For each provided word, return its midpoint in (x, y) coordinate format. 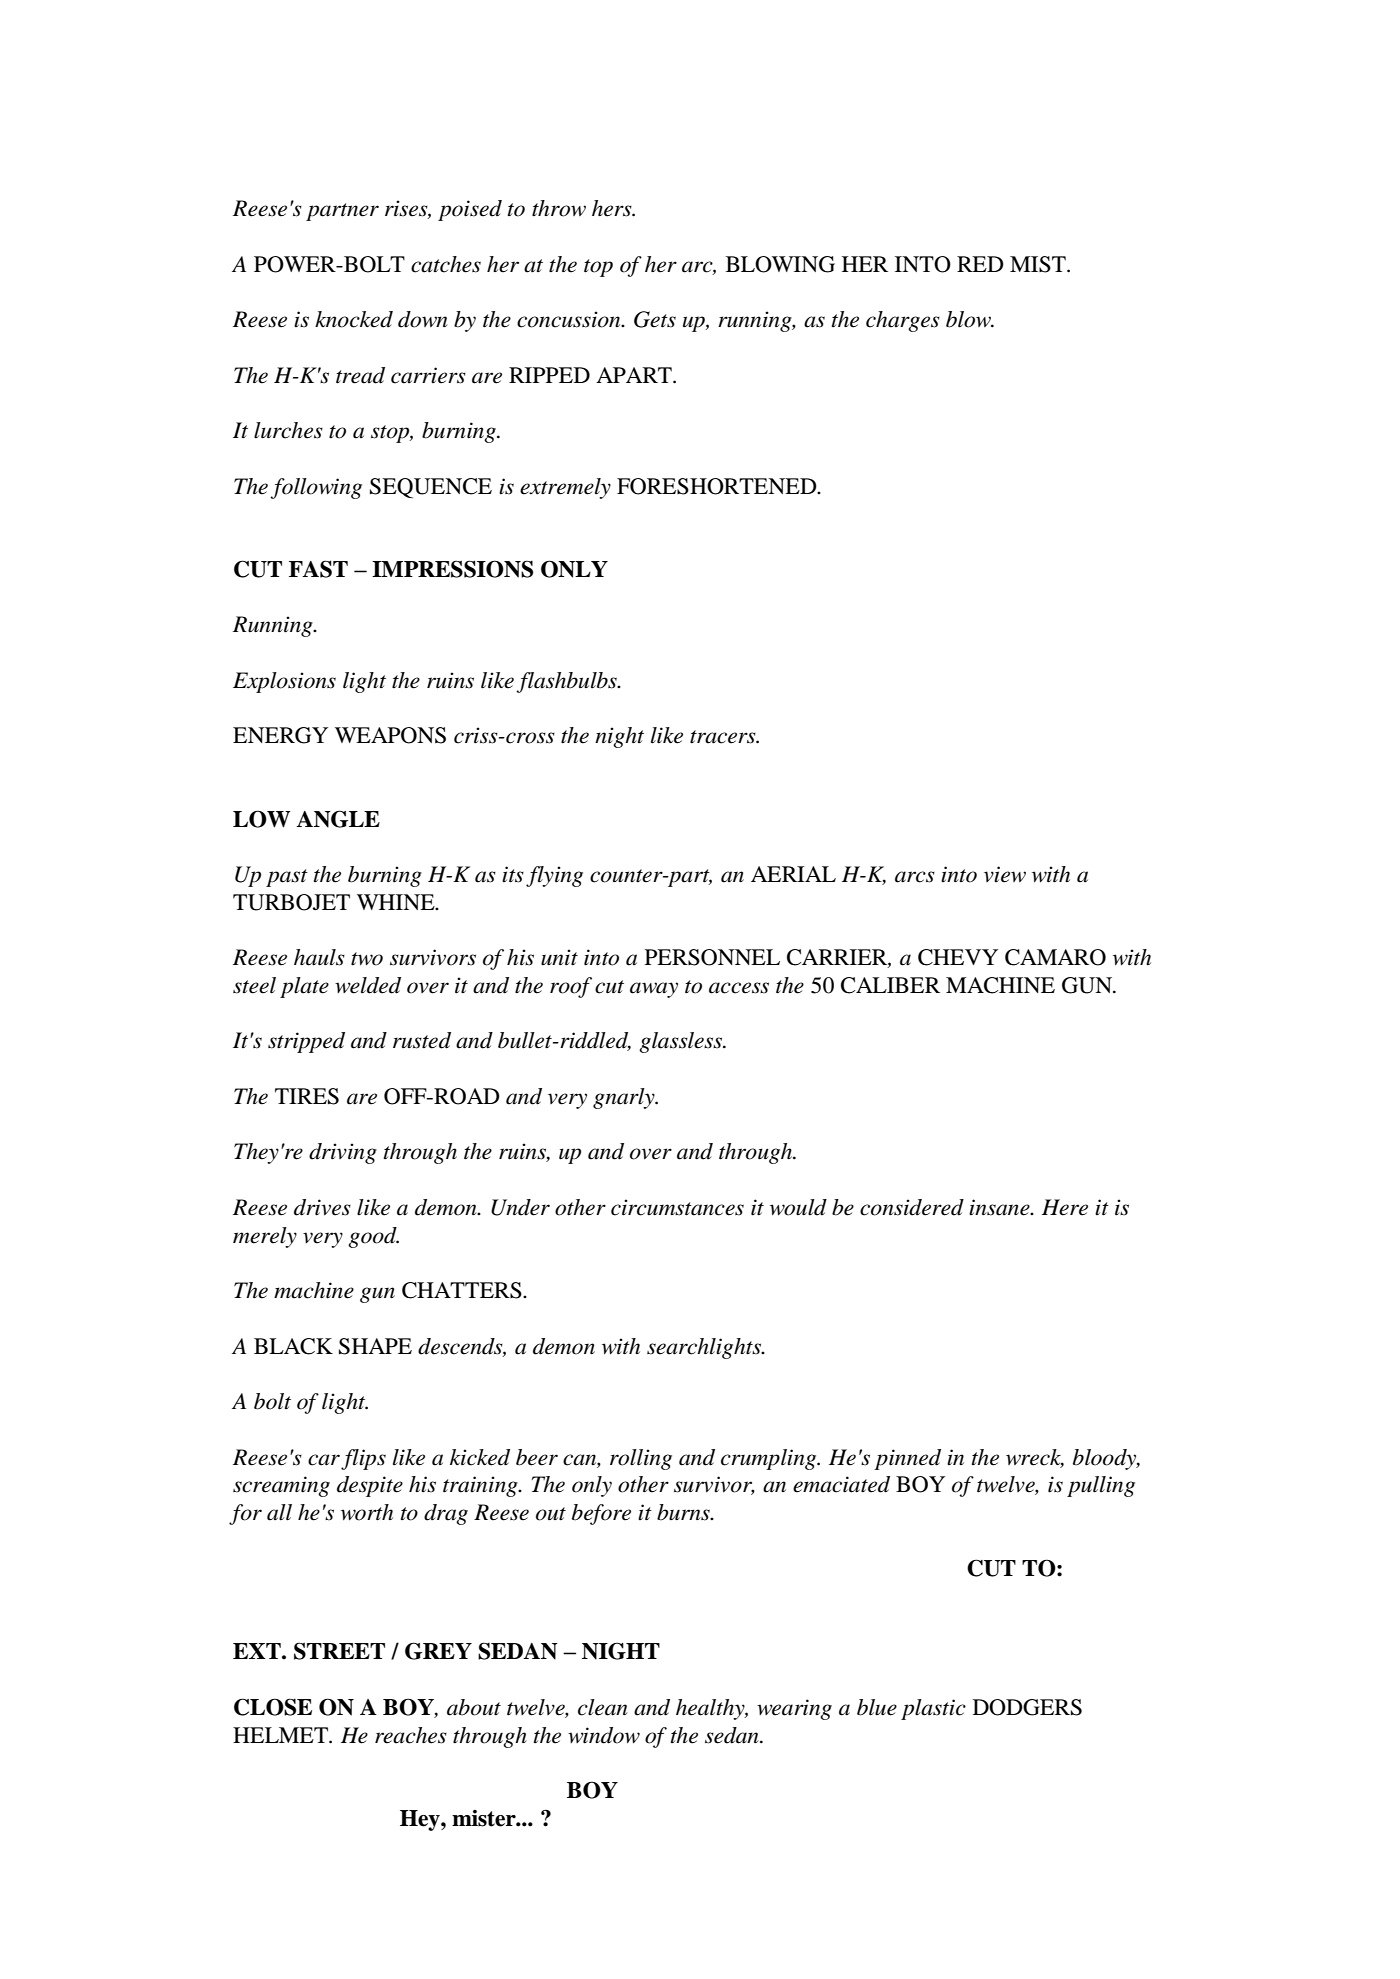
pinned (907, 1459)
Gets (655, 319)
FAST (318, 569)
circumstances (677, 1207)
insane (1000, 1207)
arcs (915, 877)
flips (363, 1459)
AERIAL (793, 874)
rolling (641, 1459)
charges (903, 321)
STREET (339, 1651)
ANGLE (338, 819)
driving (343, 1153)
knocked (354, 319)
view (1005, 874)
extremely (565, 488)
